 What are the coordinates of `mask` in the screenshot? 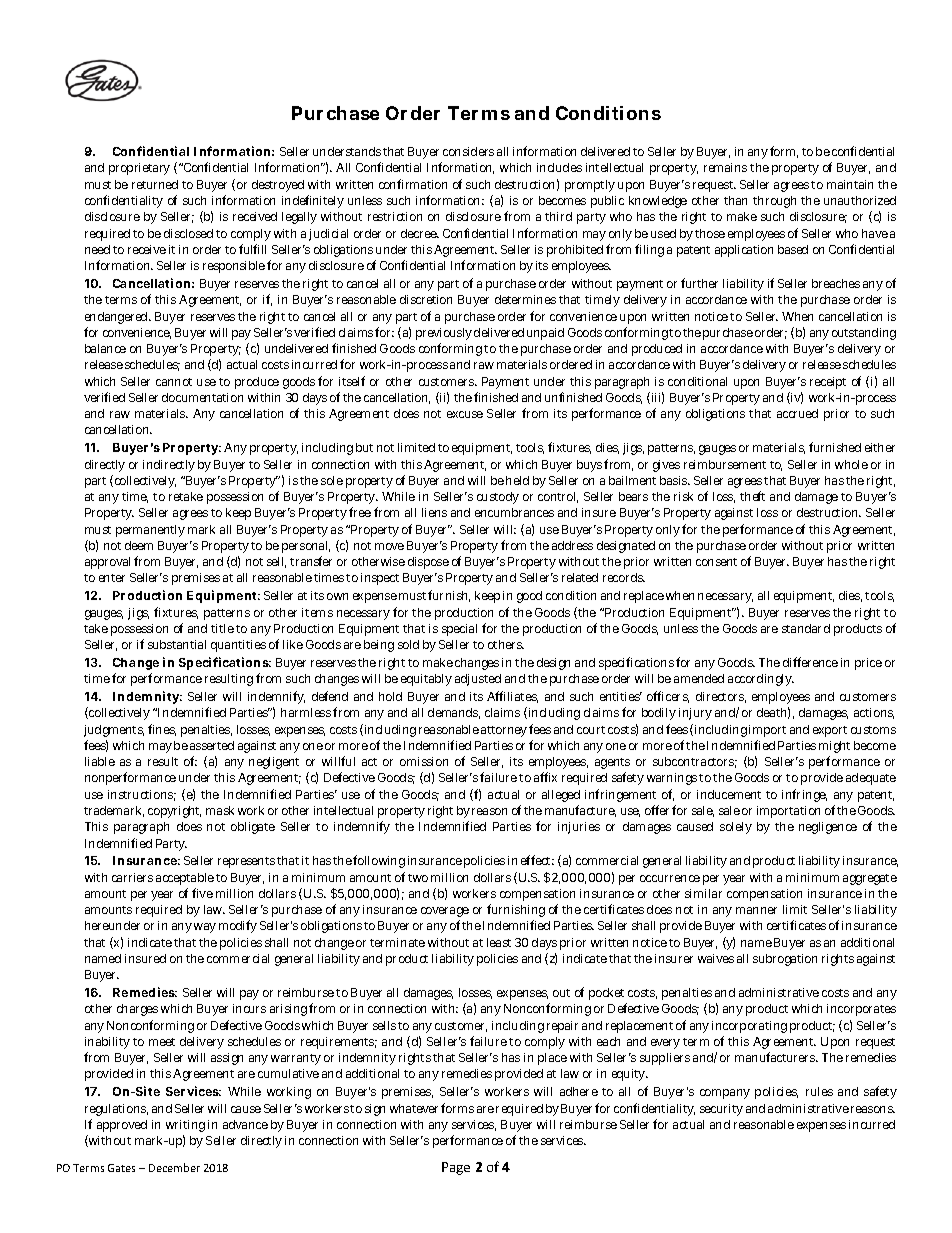 It's located at (220, 810).
